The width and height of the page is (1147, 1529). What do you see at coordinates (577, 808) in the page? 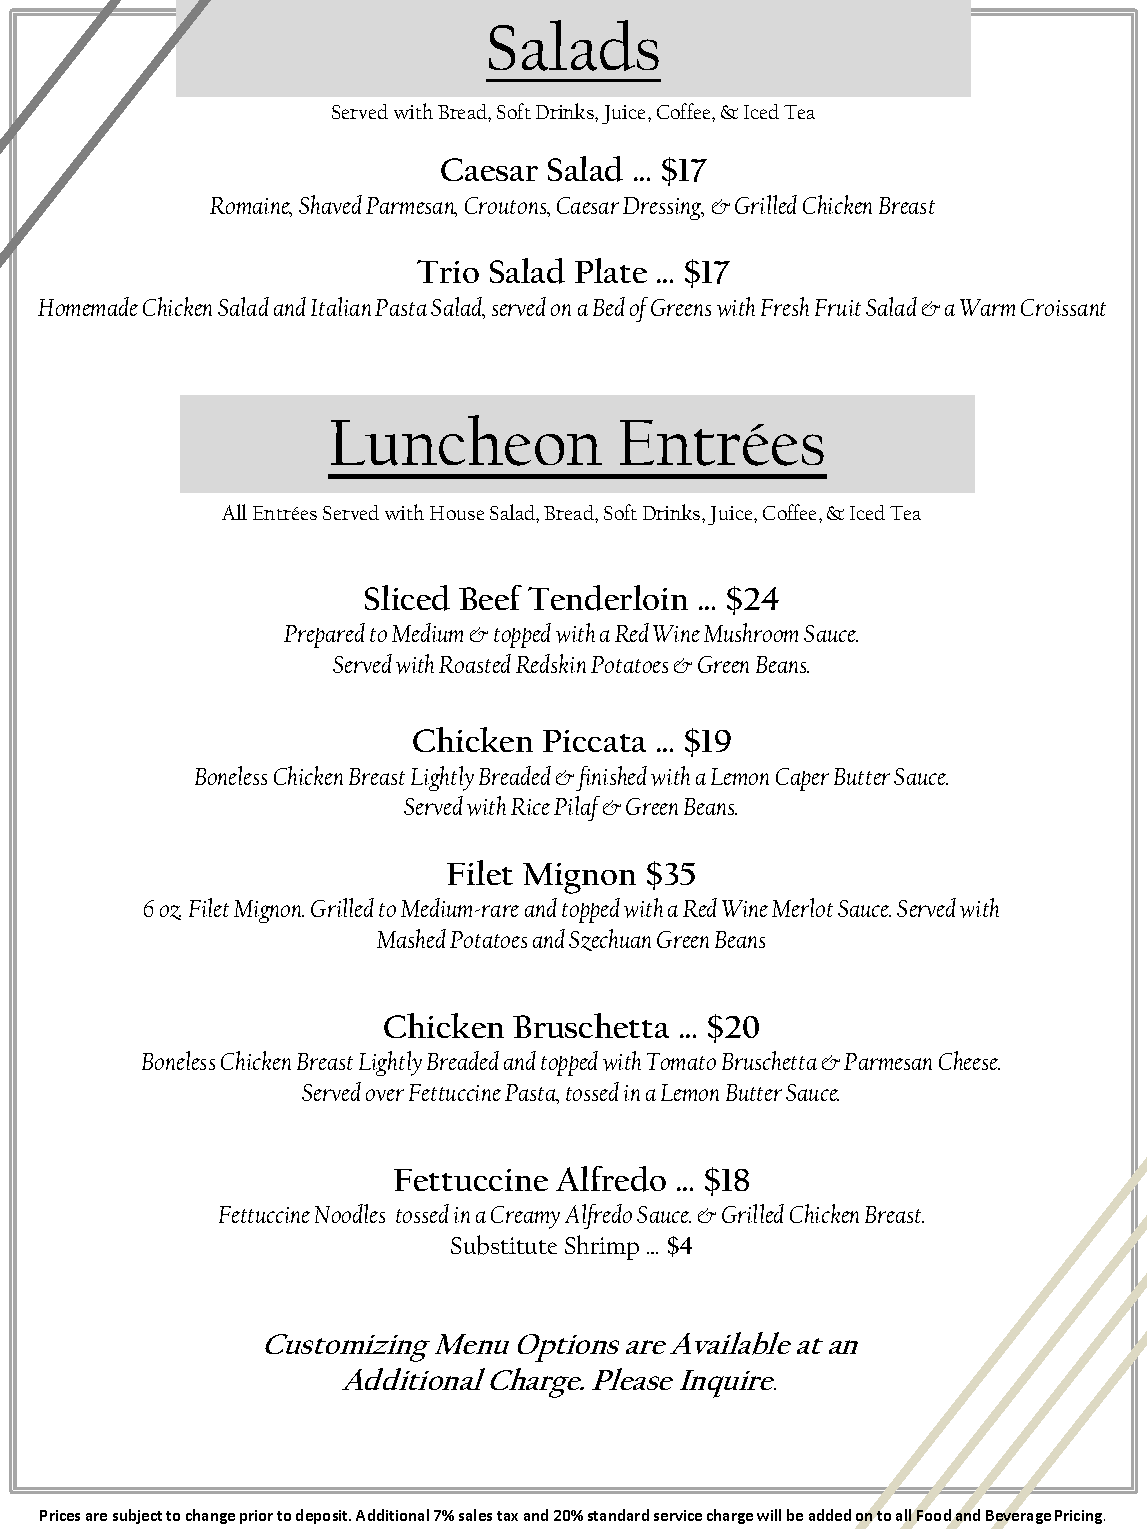
I see `Pilaf` at bounding box center [577, 808].
